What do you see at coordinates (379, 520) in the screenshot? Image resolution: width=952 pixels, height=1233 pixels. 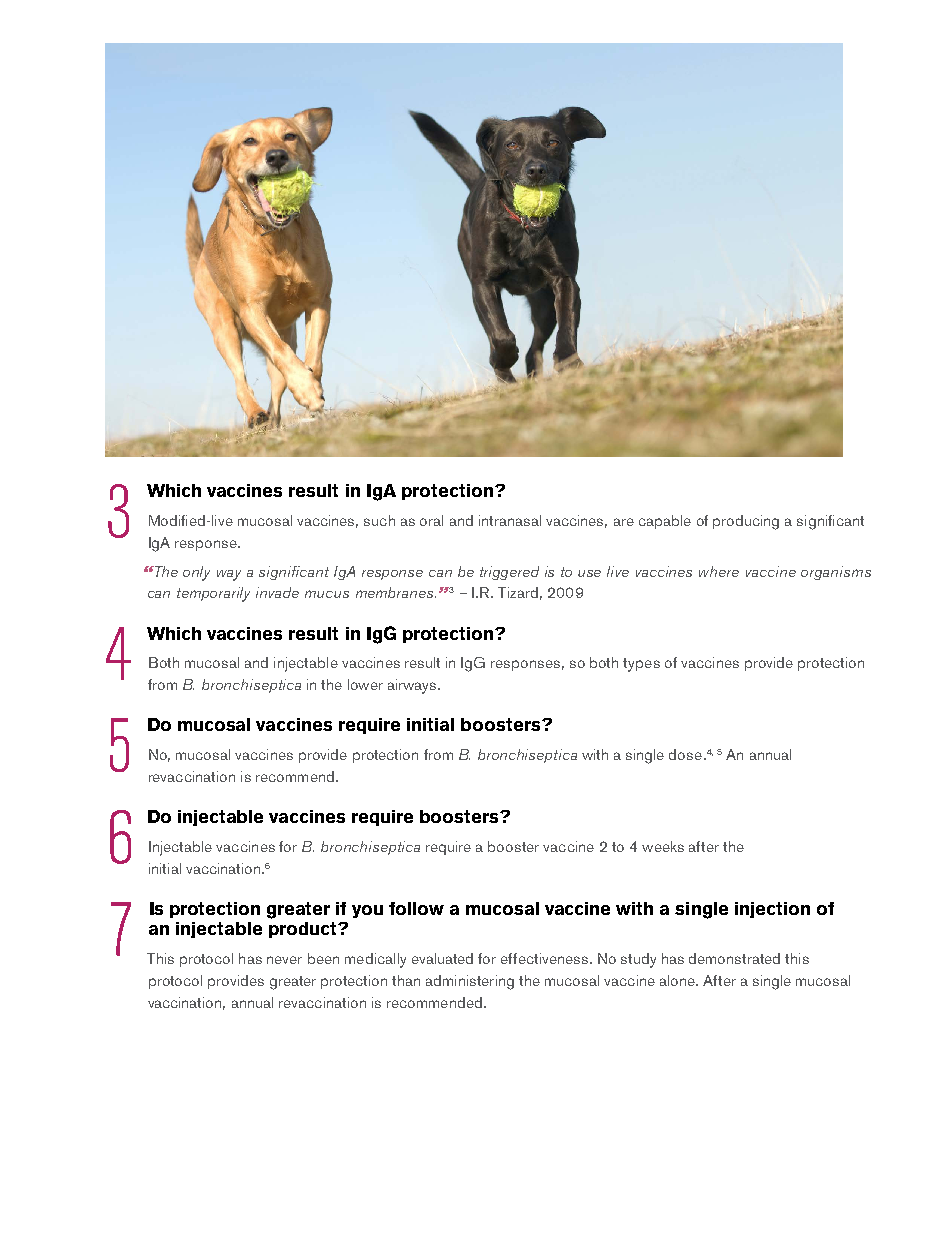 I see `such` at bounding box center [379, 520].
